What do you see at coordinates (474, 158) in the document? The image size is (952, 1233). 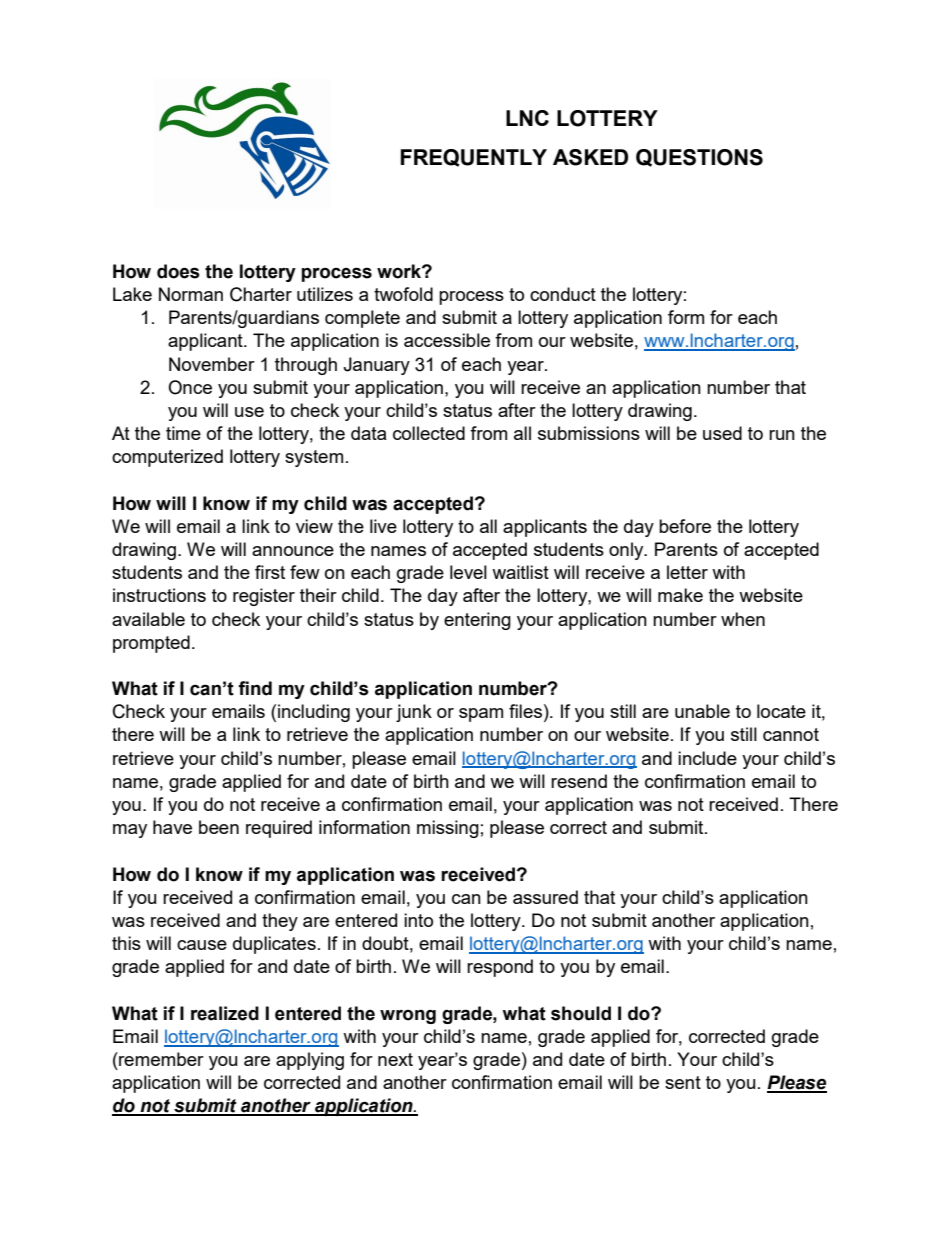 I see `FREQUENTLY` at bounding box center [474, 158].
